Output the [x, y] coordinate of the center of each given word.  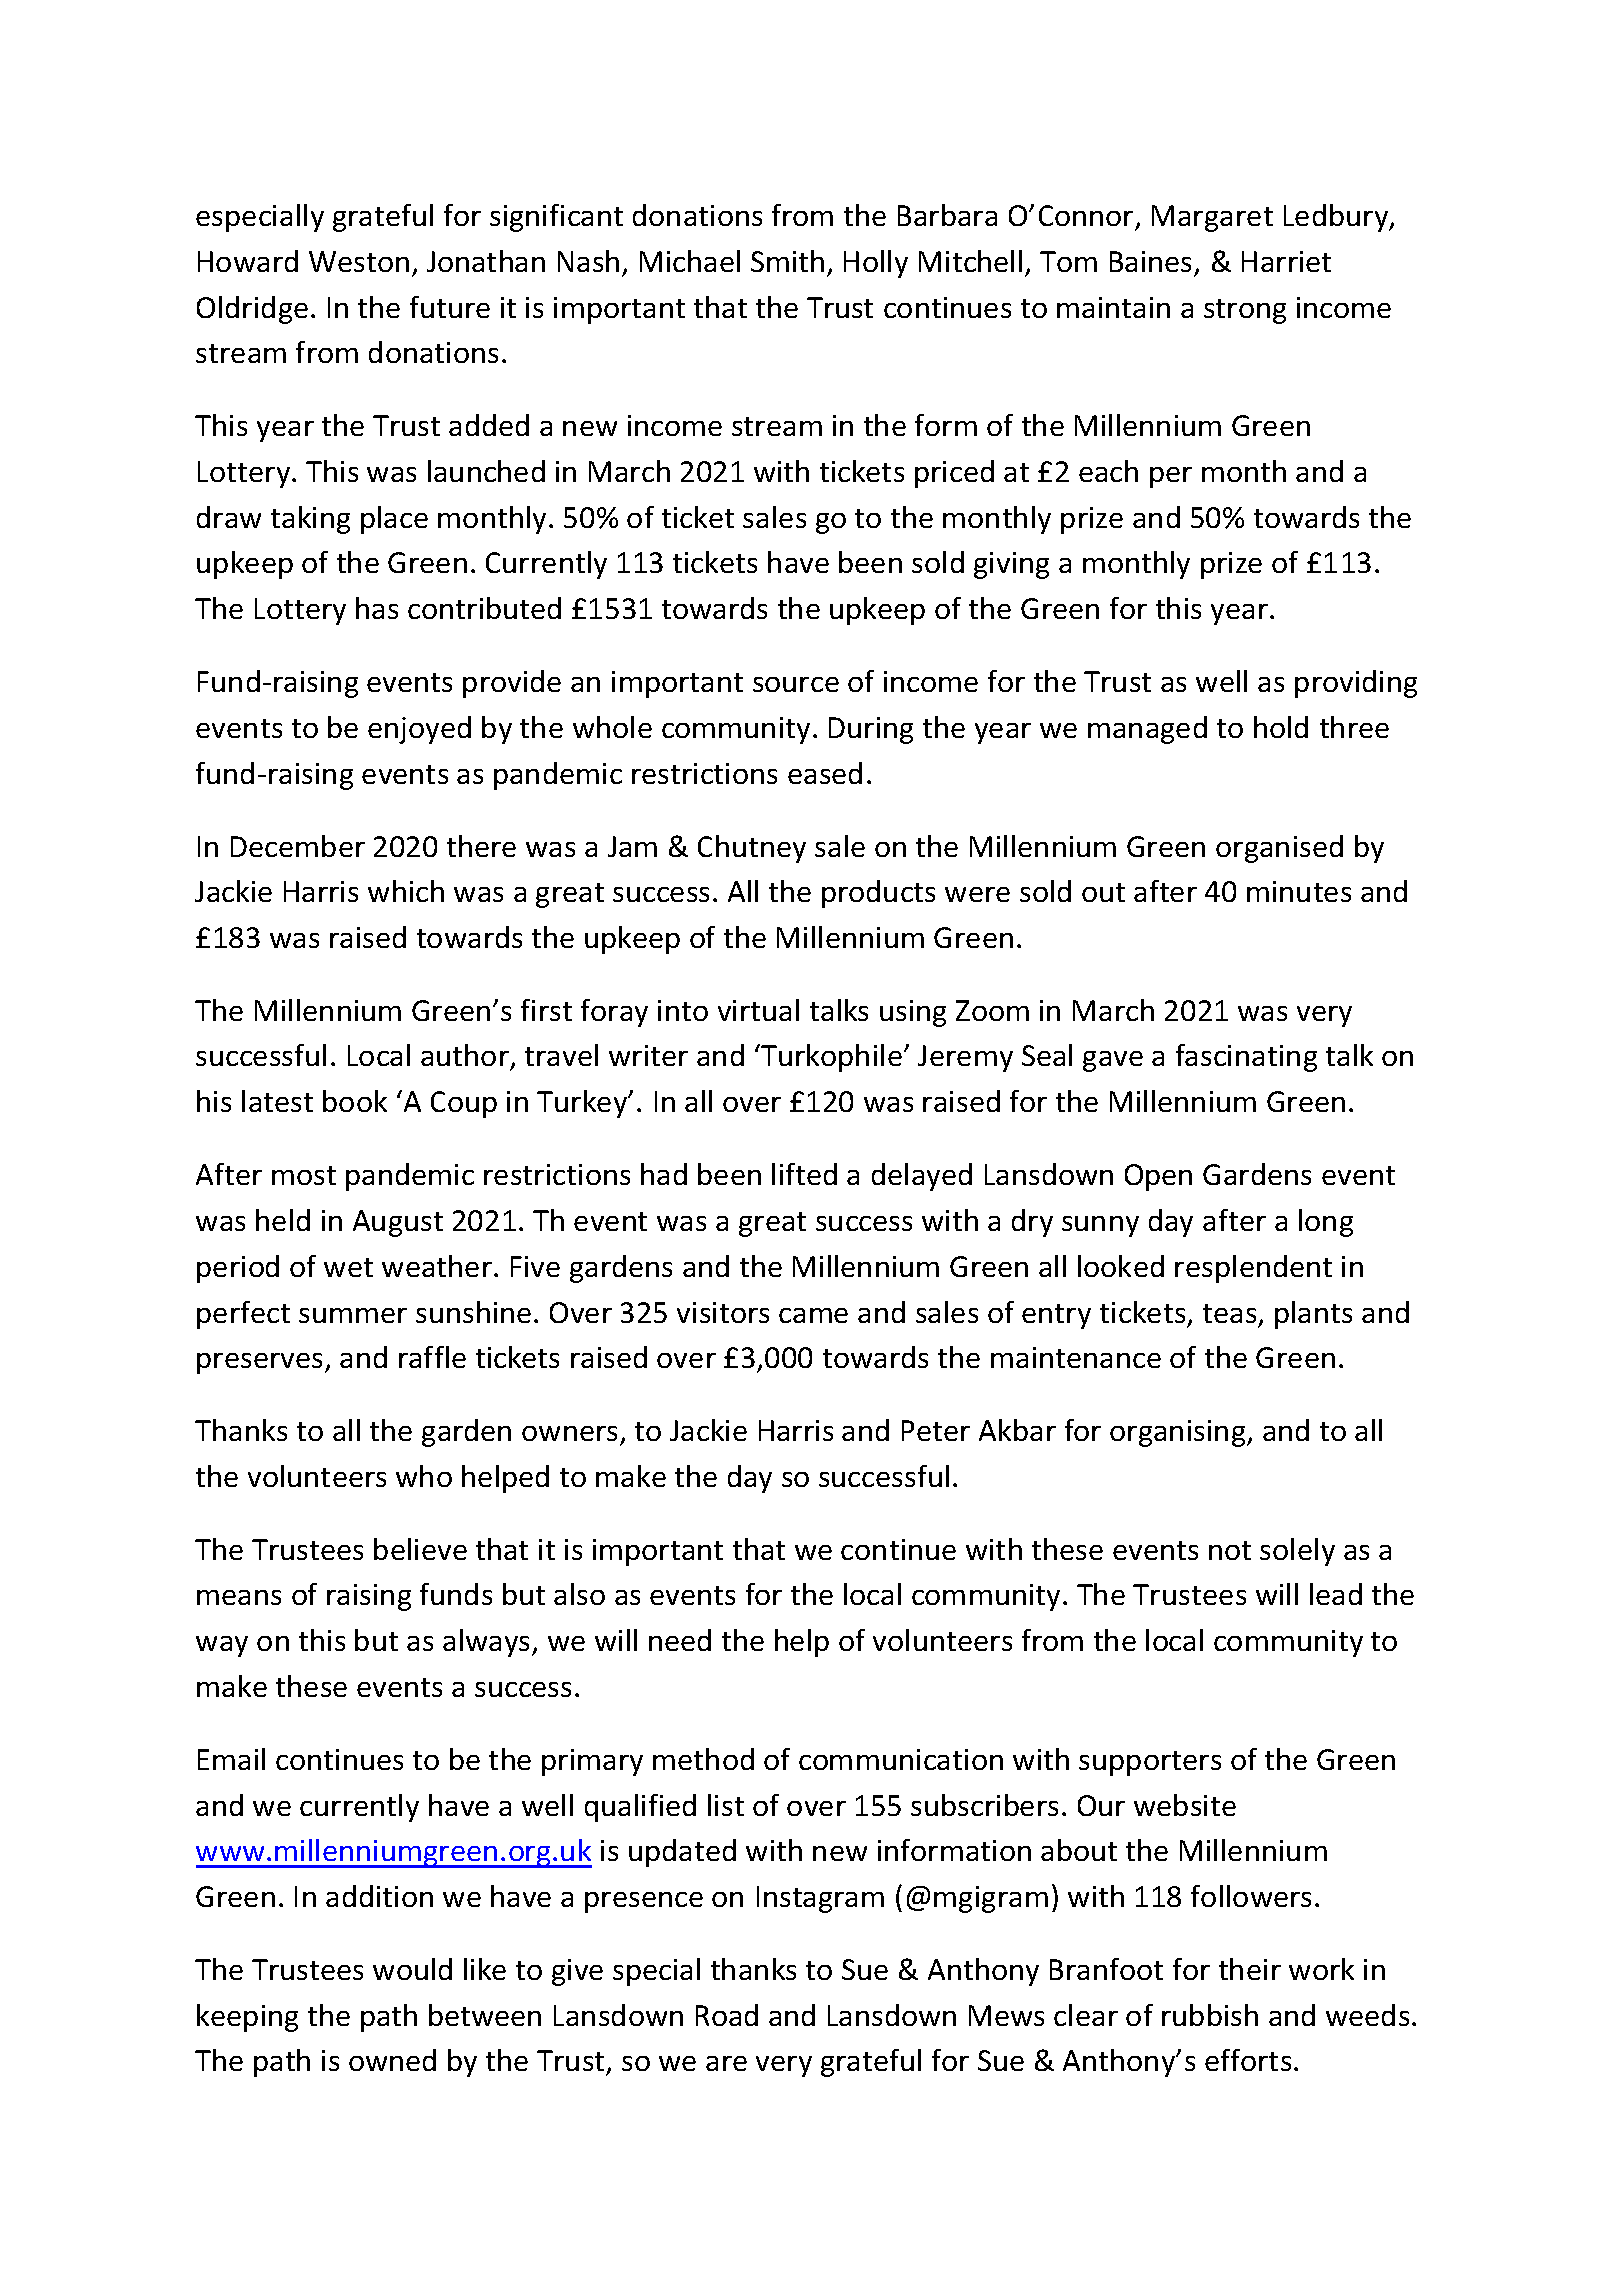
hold [1281, 727]
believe [420, 1549]
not [1230, 1550]
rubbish [1210, 2015]
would [412, 1969]
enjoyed [419, 730]
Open [1158, 1177]
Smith [787, 261]
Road [727, 2015]
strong [1245, 311]
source [796, 684]
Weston [359, 261]
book [355, 1101]
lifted [804, 1174]
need [680, 1640]
